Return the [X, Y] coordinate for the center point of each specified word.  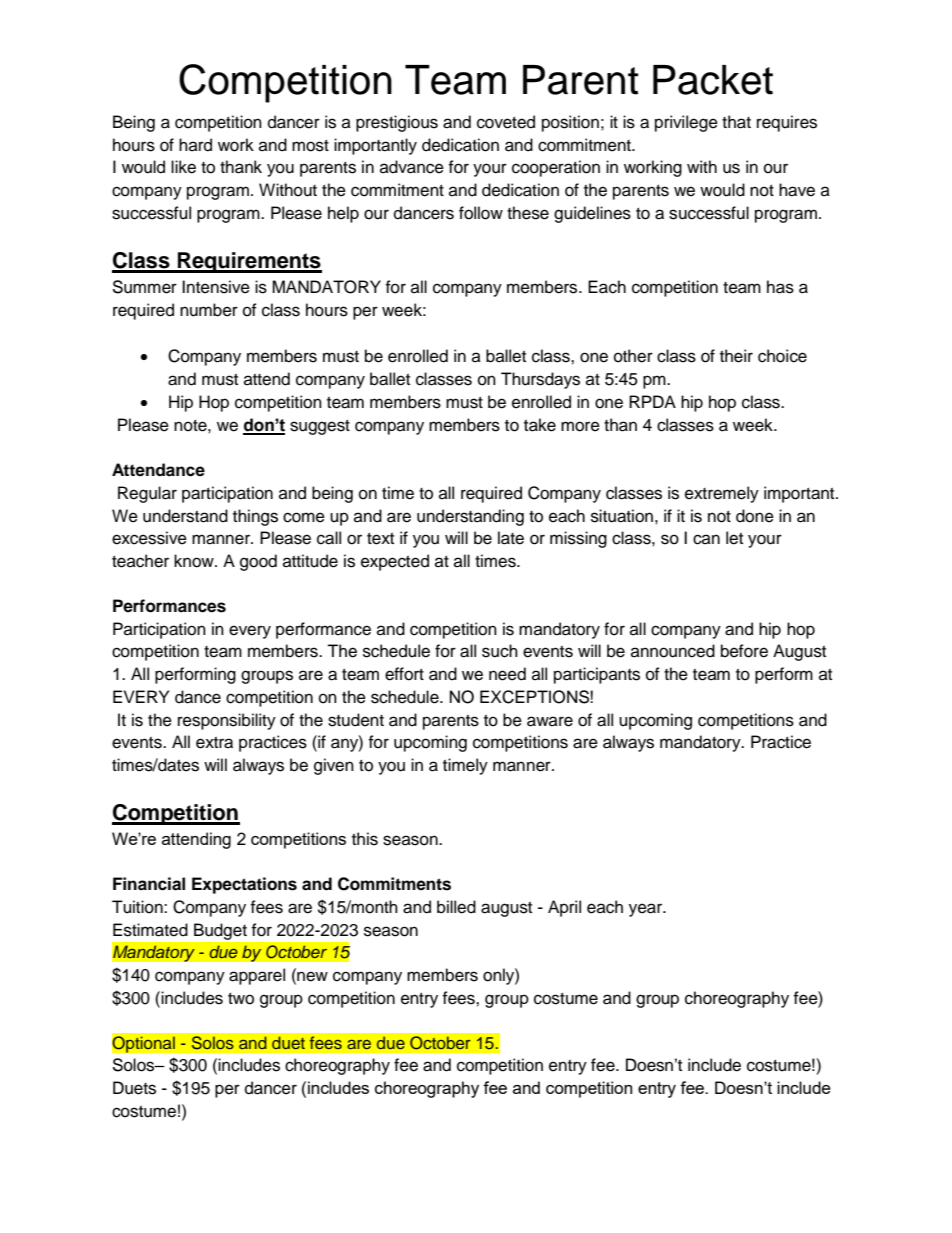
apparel [257, 976]
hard [195, 145]
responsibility [227, 721]
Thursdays [540, 380]
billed [456, 907]
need [507, 674]
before [744, 651]
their [736, 356]
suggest [320, 427]
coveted [506, 122]
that [736, 122]
